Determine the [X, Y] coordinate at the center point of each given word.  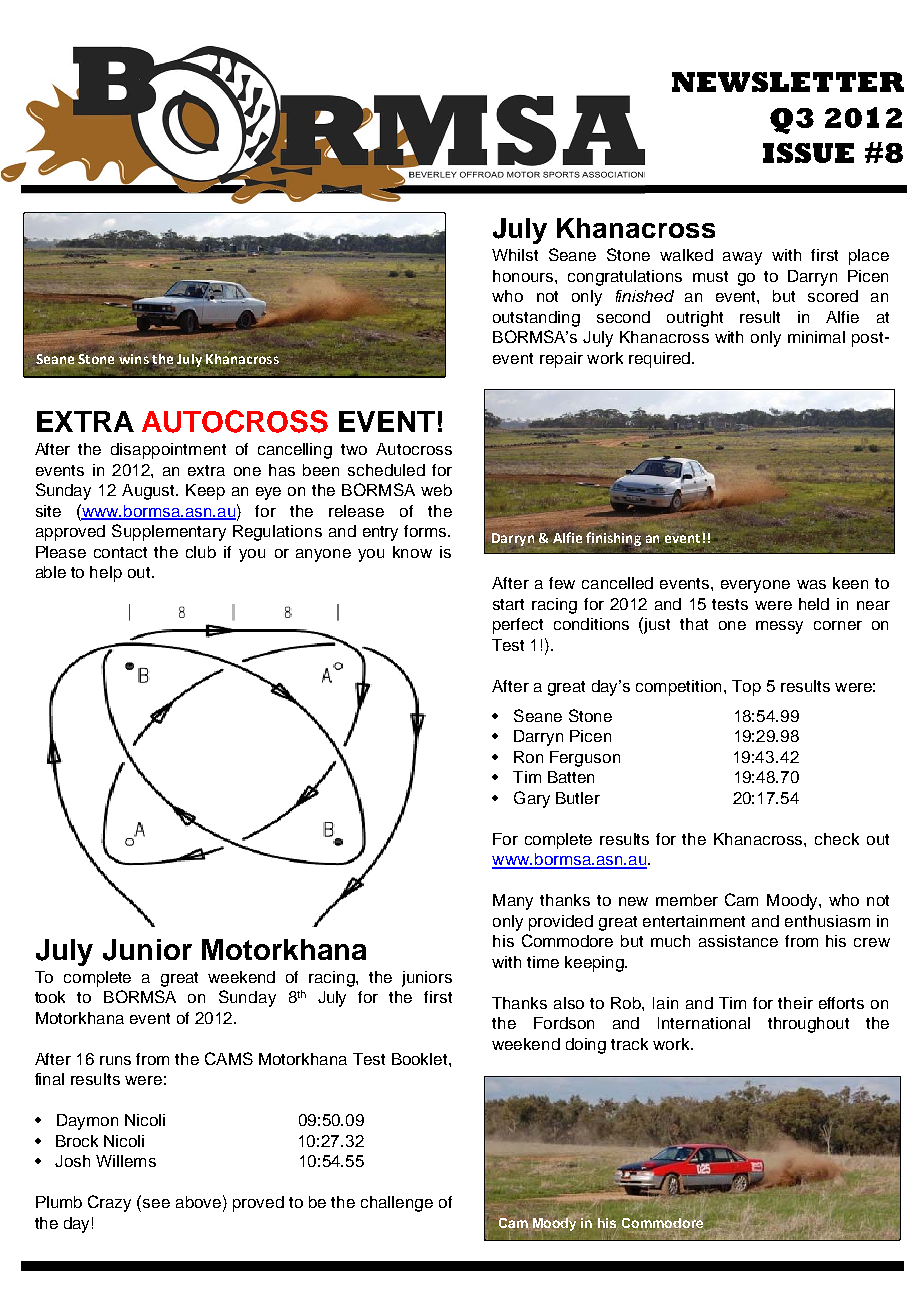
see [156, 1203]
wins [134, 358]
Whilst [515, 255]
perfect [518, 626]
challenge [397, 1204]
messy [779, 627]
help [106, 574]
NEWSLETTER [788, 82]
